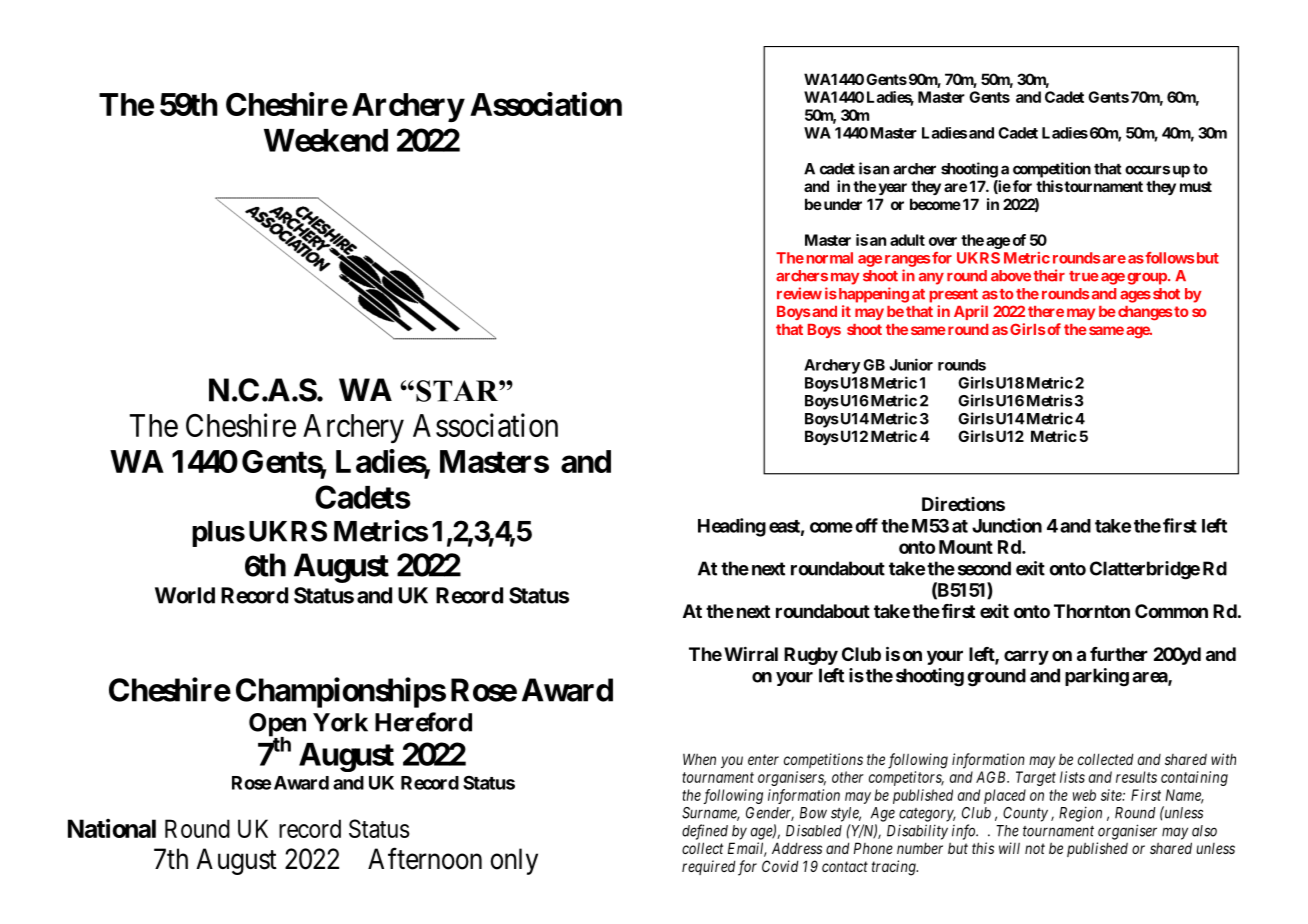 Image resolution: width=1308 pixels, height=924 pixels. Describe the element at coordinates (799, 293) in the page. I see `review` at that location.
